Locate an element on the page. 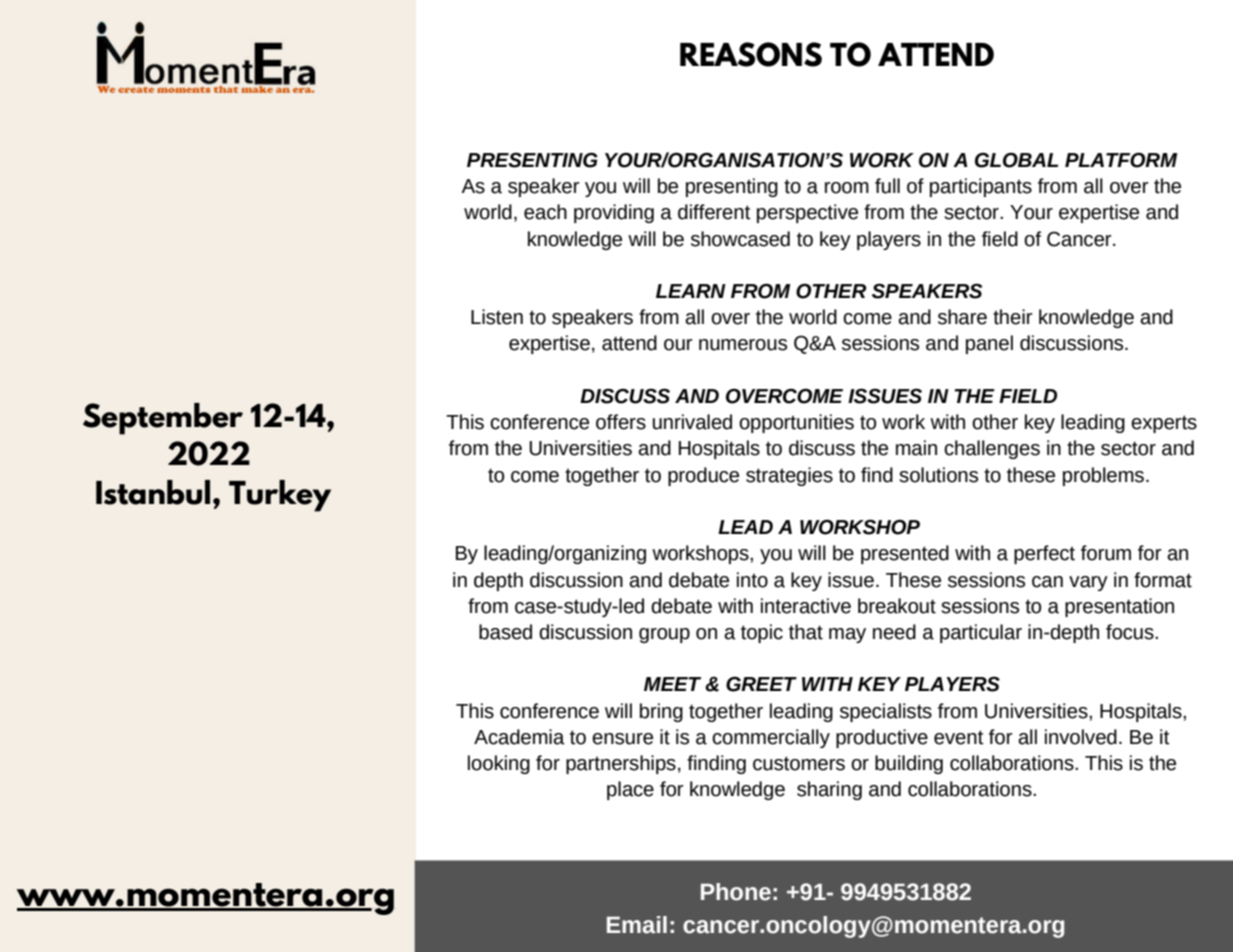 The image size is (1233, 952). LEARN is located at coordinates (691, 291).
